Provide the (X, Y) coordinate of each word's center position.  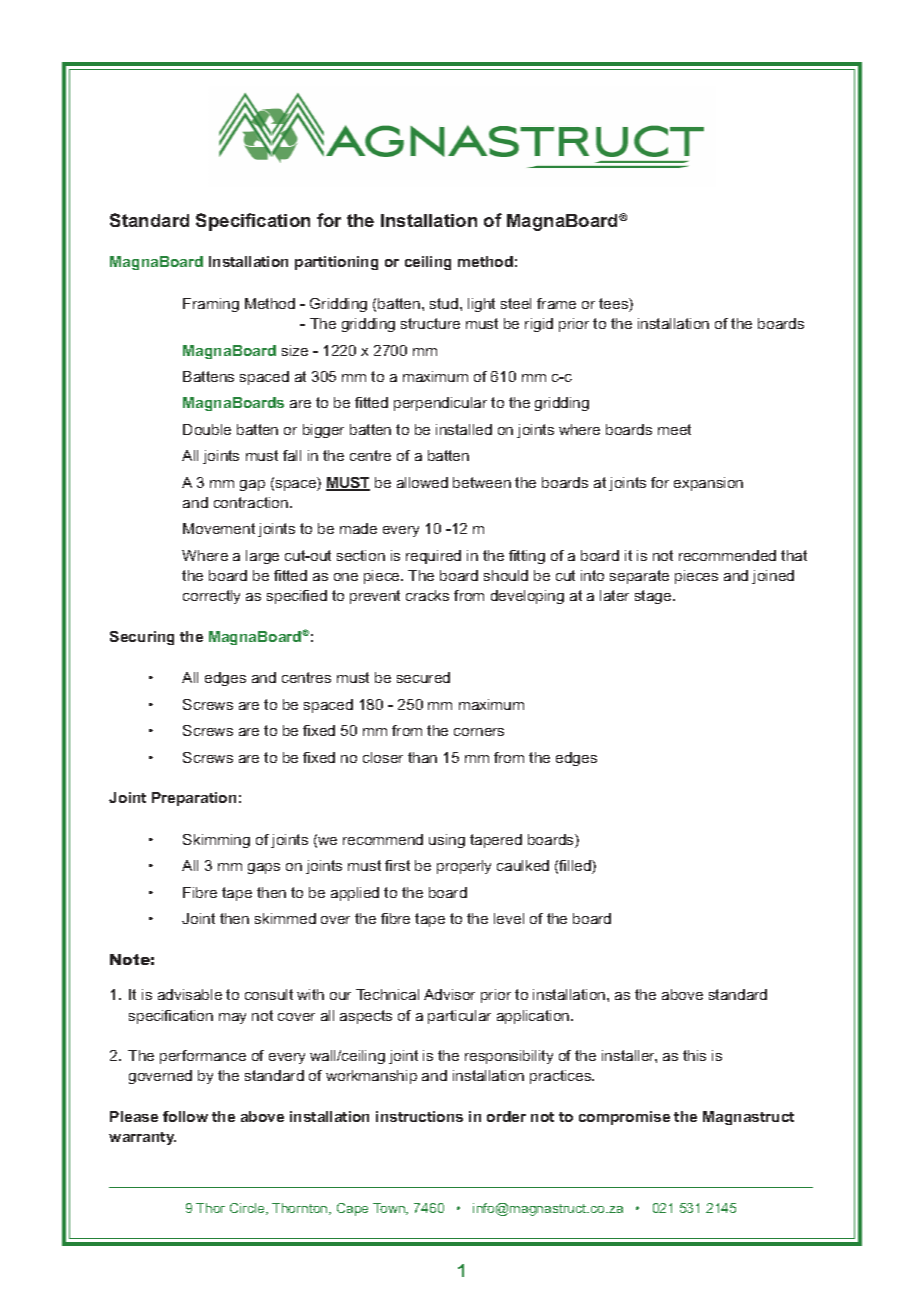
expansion (708, 484)
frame (556, 303)
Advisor (449, 994)
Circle (248, 1209)
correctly (211, 597)
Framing (211, 305)
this (694, 1055)
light (481, 305)
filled (576, 867)
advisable (190, 994)
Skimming (216, 841)
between (482, 482)
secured (423, 677)
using (447, 841)
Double (207, 429)
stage (654, 597)
